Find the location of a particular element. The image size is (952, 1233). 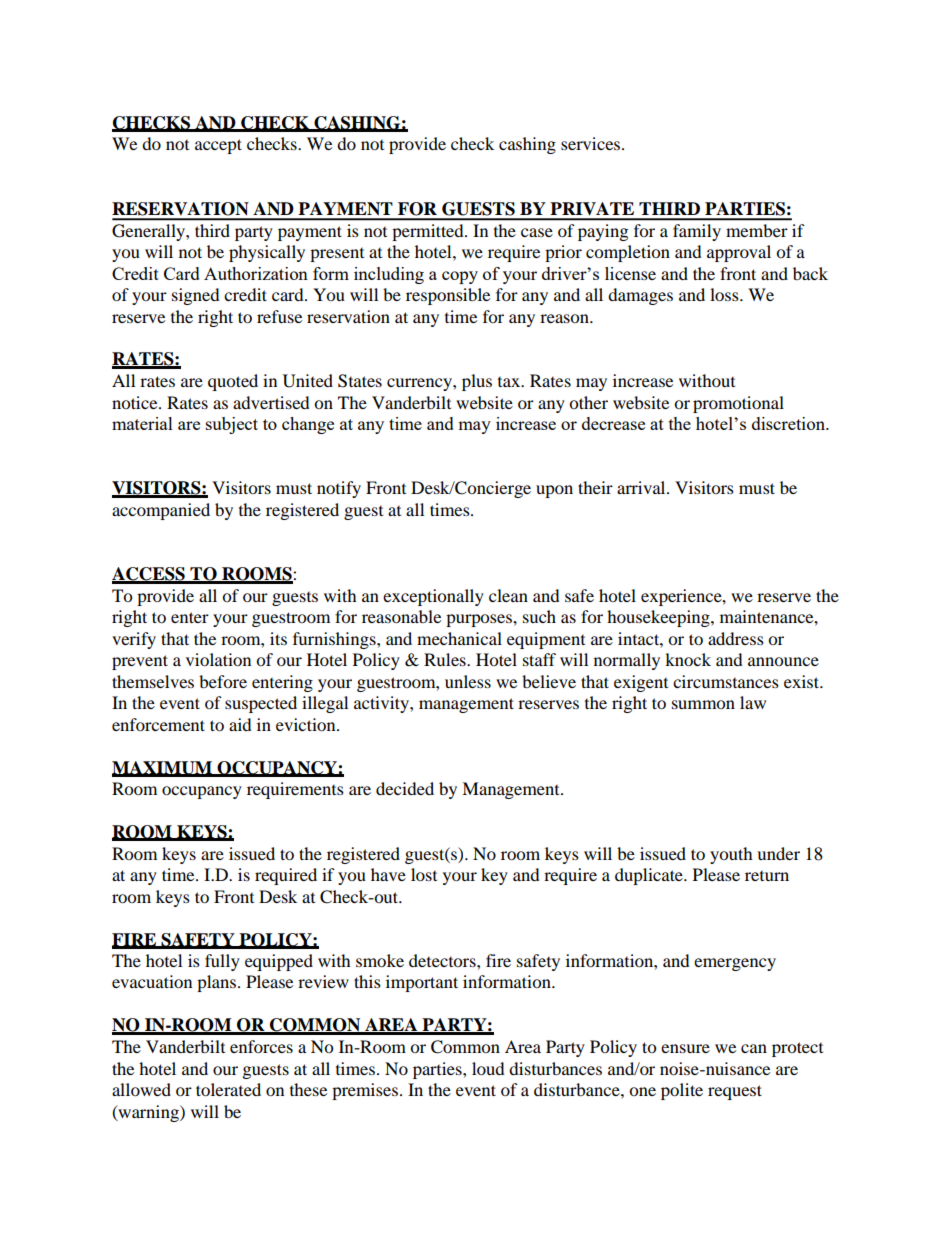

MAXIMUM is located at coordinates (163, 768).
